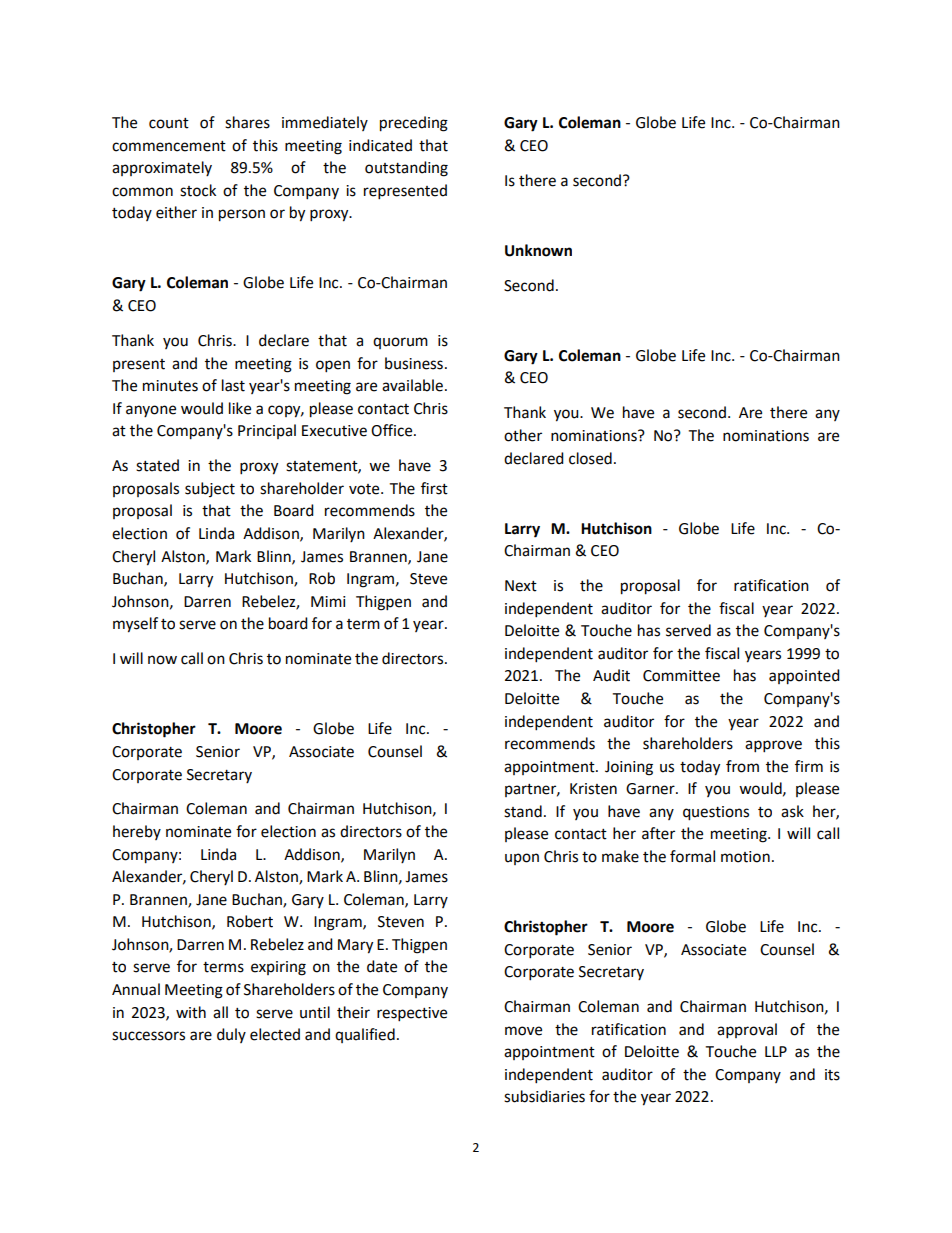 This screenshot has width=952, height=1233. I want to click on move, so click(523, 1031).
